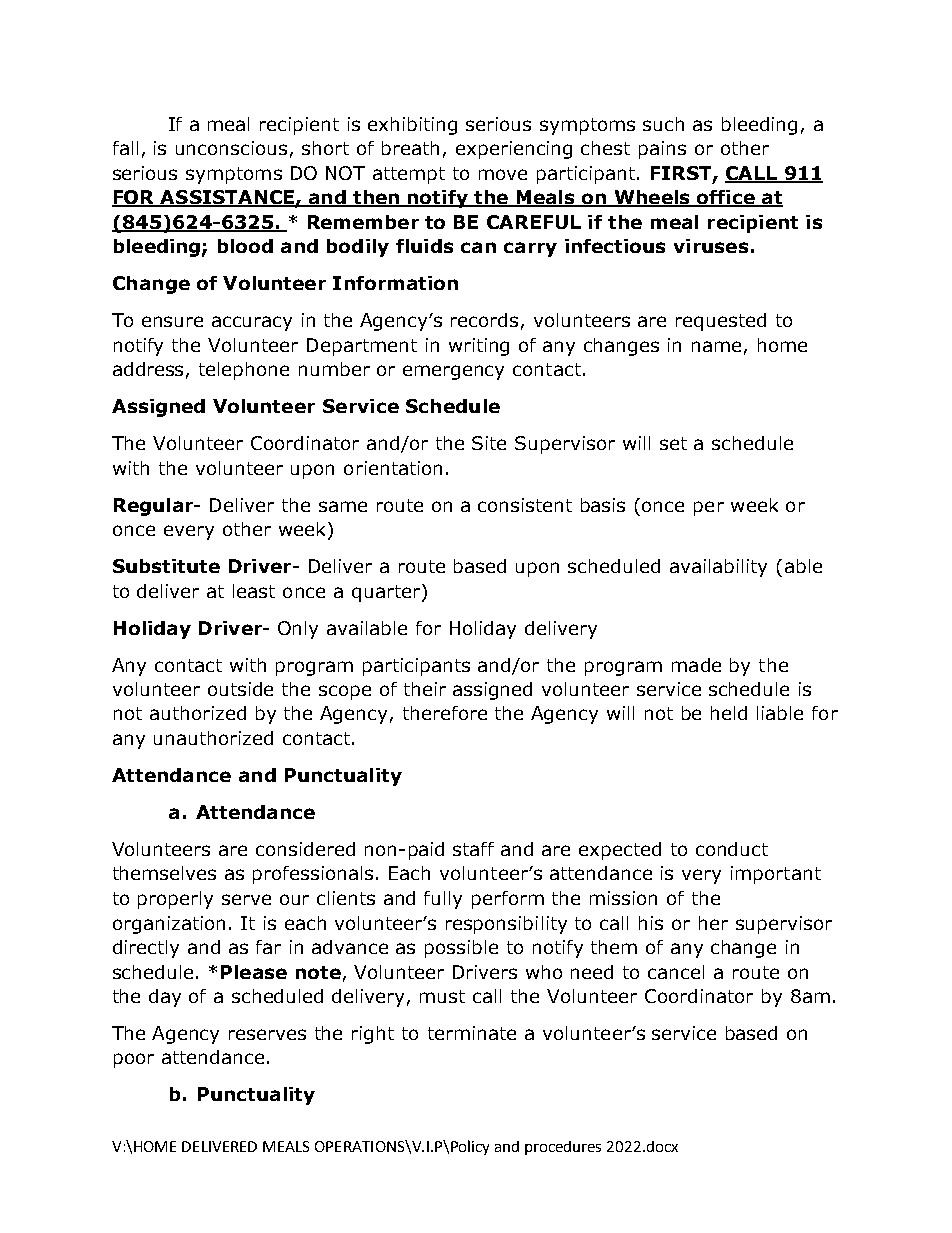  I want to click on breath, so click(410, 148).
